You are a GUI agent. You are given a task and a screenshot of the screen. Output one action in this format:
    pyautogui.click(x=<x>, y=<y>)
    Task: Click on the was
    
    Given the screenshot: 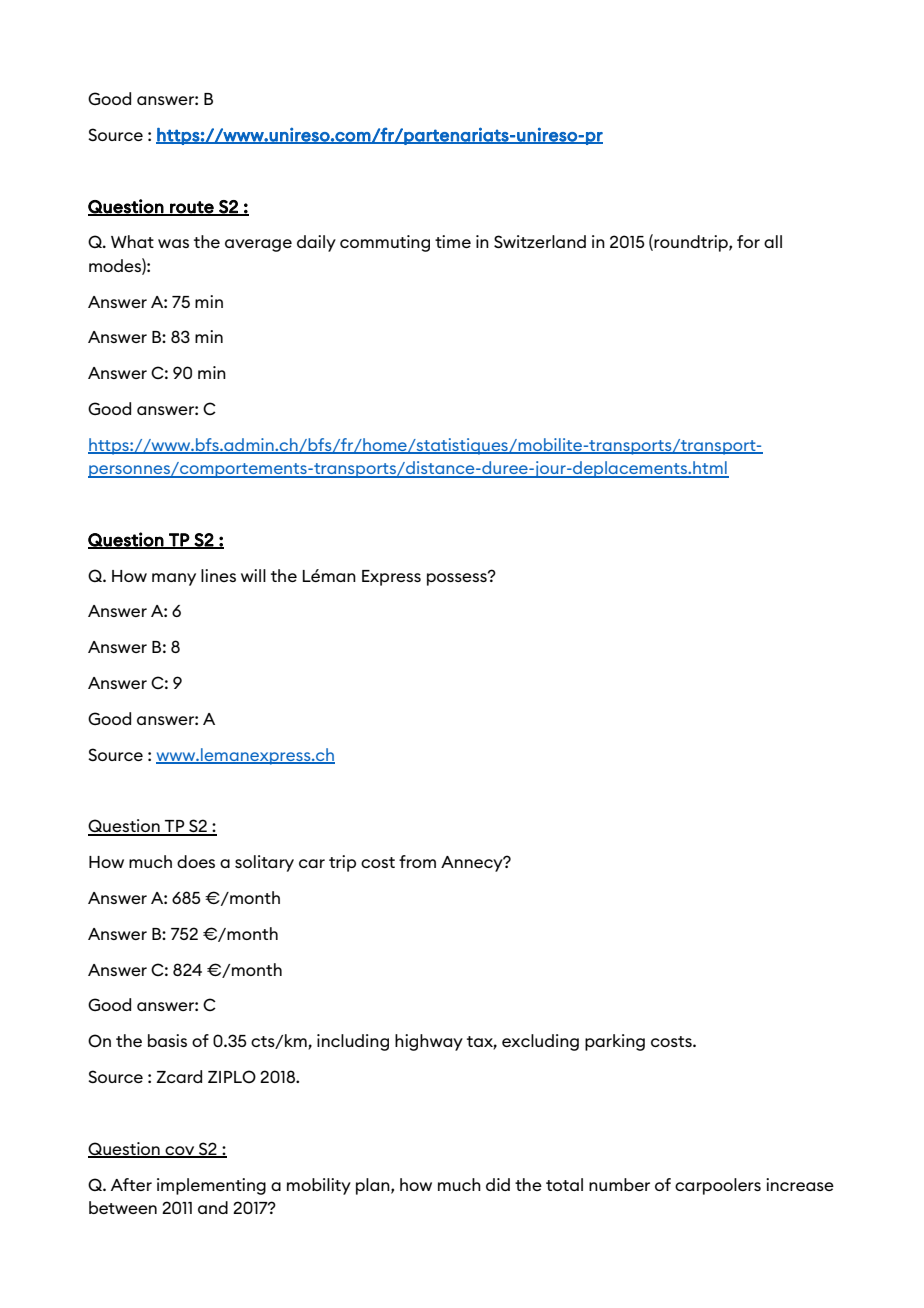 What is the action you would take?
    pyautogui.click(x=173, y=243)
